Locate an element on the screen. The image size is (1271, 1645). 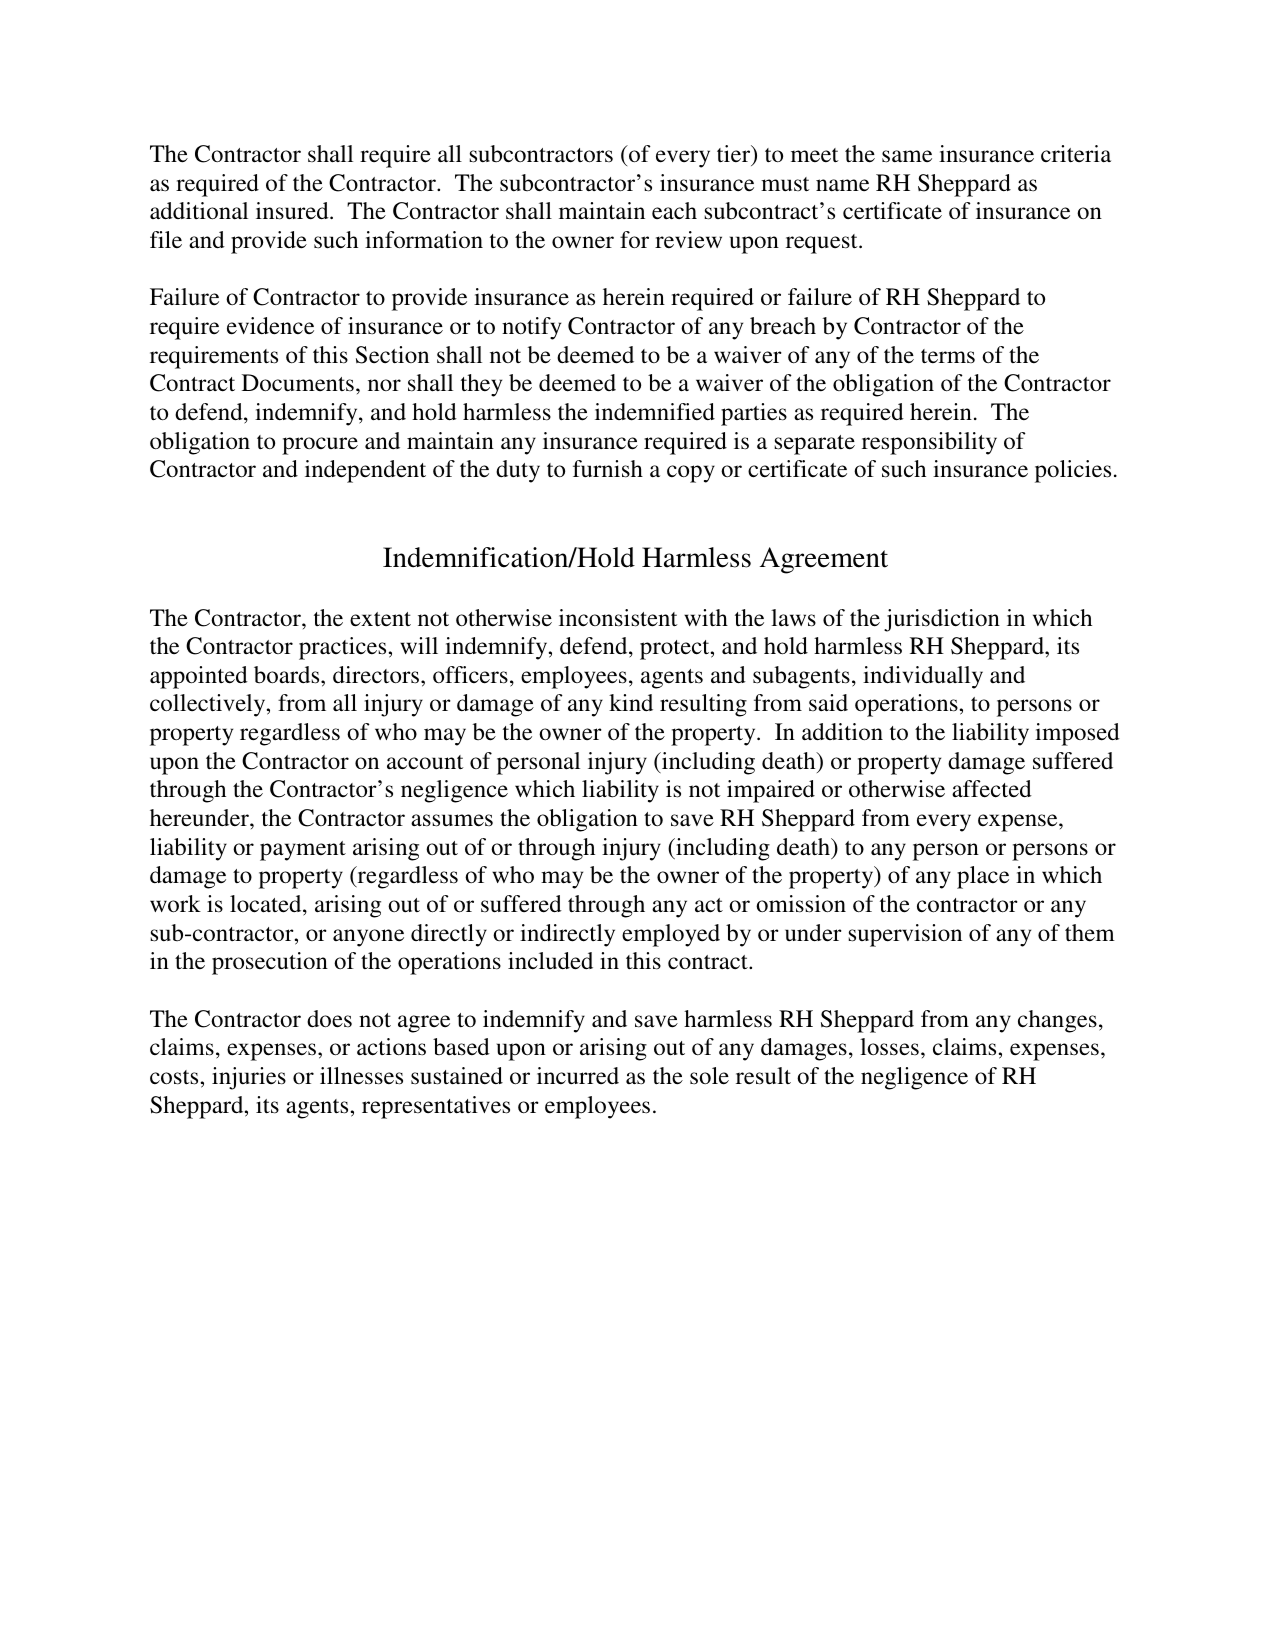
same is located at coordinates (907, 156).
